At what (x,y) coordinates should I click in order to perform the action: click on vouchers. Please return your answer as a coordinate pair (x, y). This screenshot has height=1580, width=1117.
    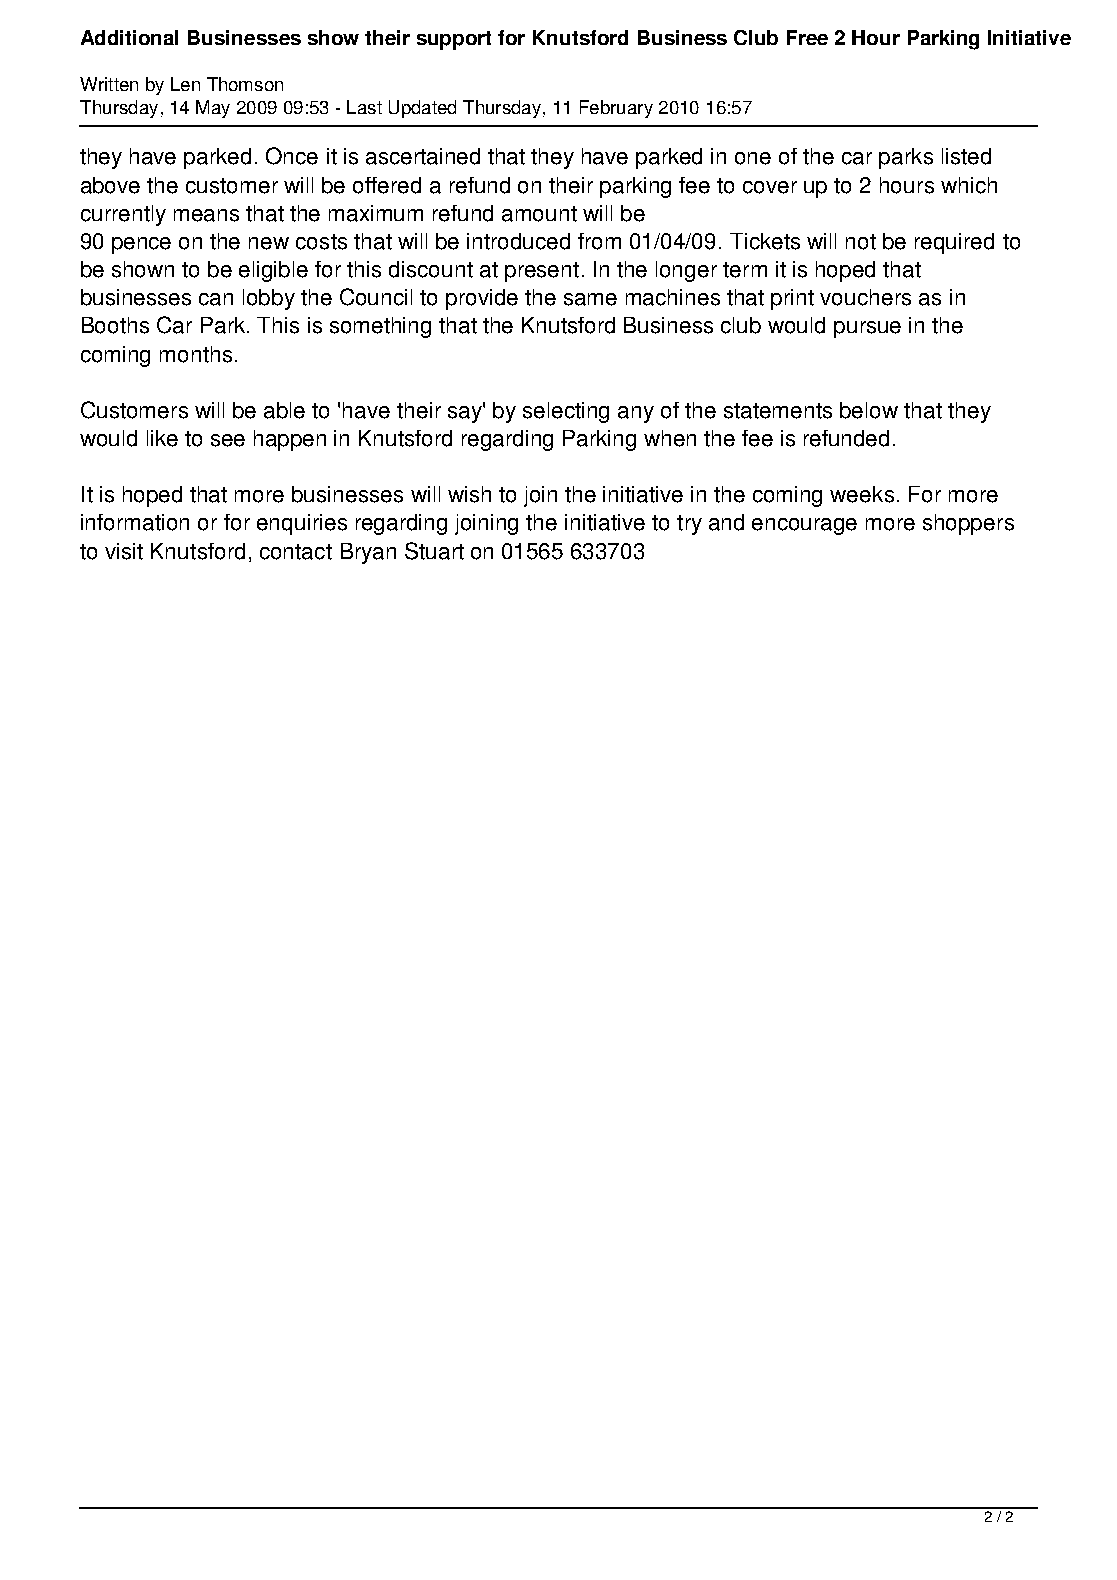
    Looking at the image, I should click on (865, 297).
